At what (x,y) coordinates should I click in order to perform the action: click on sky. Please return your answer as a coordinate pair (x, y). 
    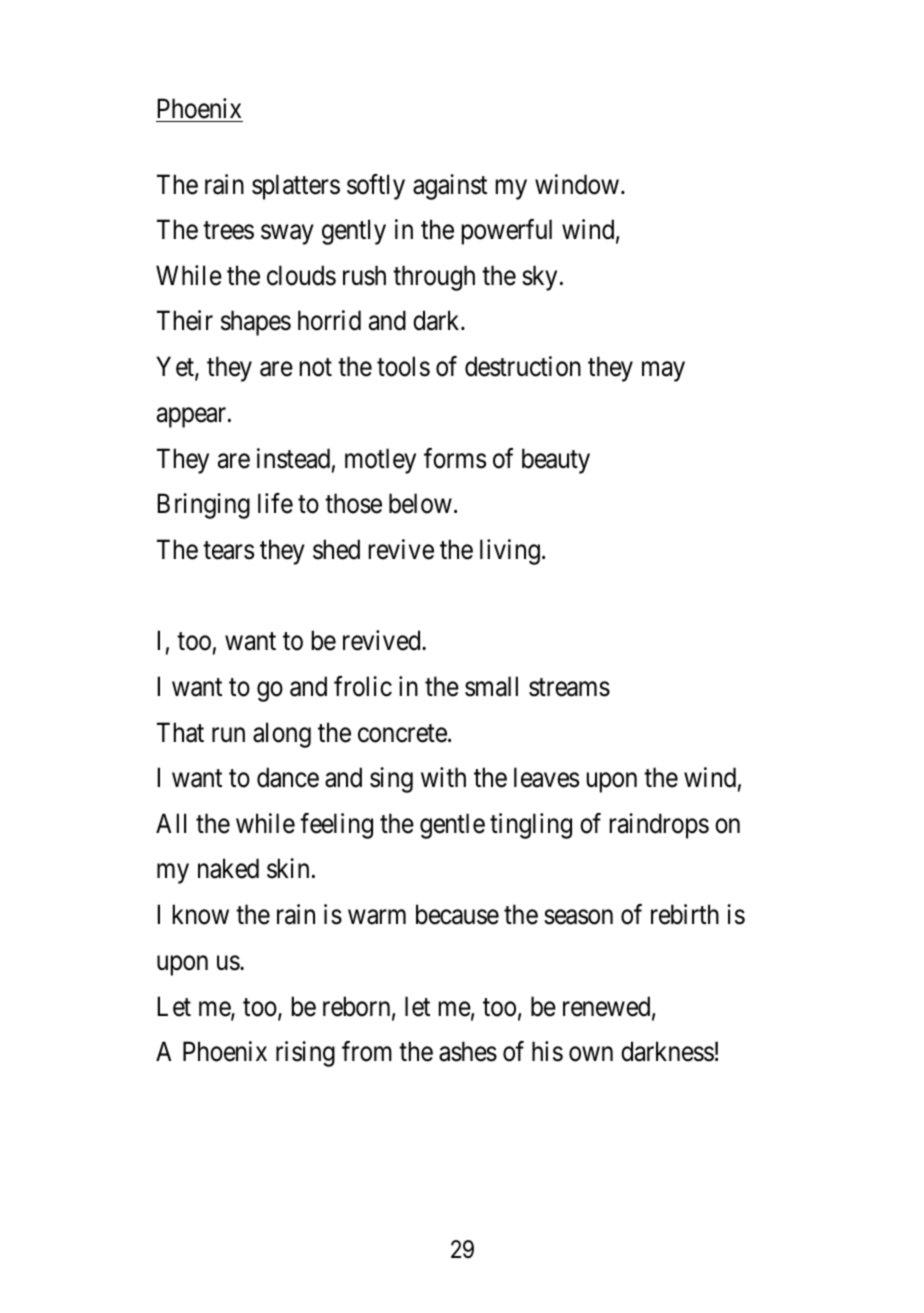
    Looking at the image, I should click on (539, 278).
